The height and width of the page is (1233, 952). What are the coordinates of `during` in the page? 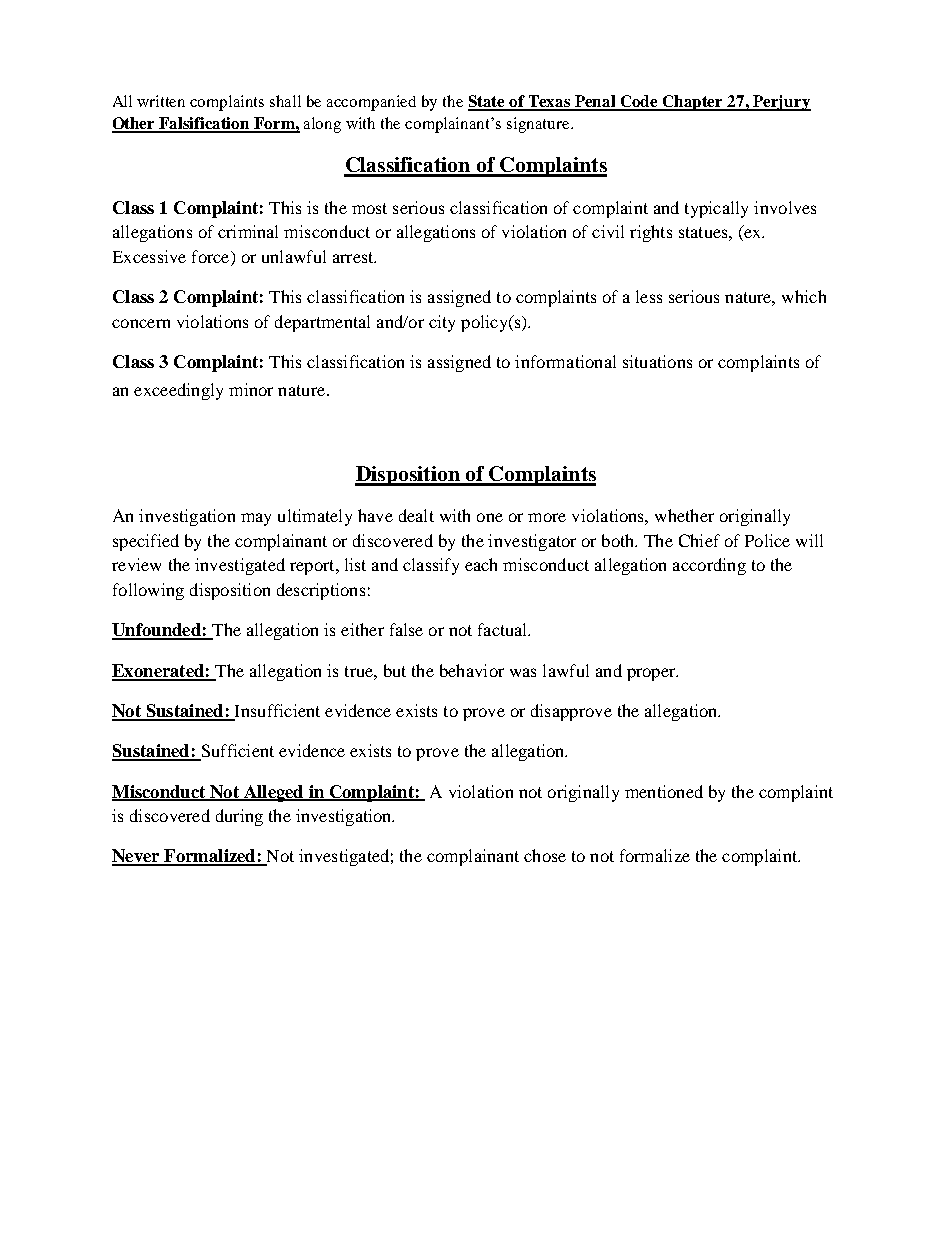 It's located at (239, 817).
